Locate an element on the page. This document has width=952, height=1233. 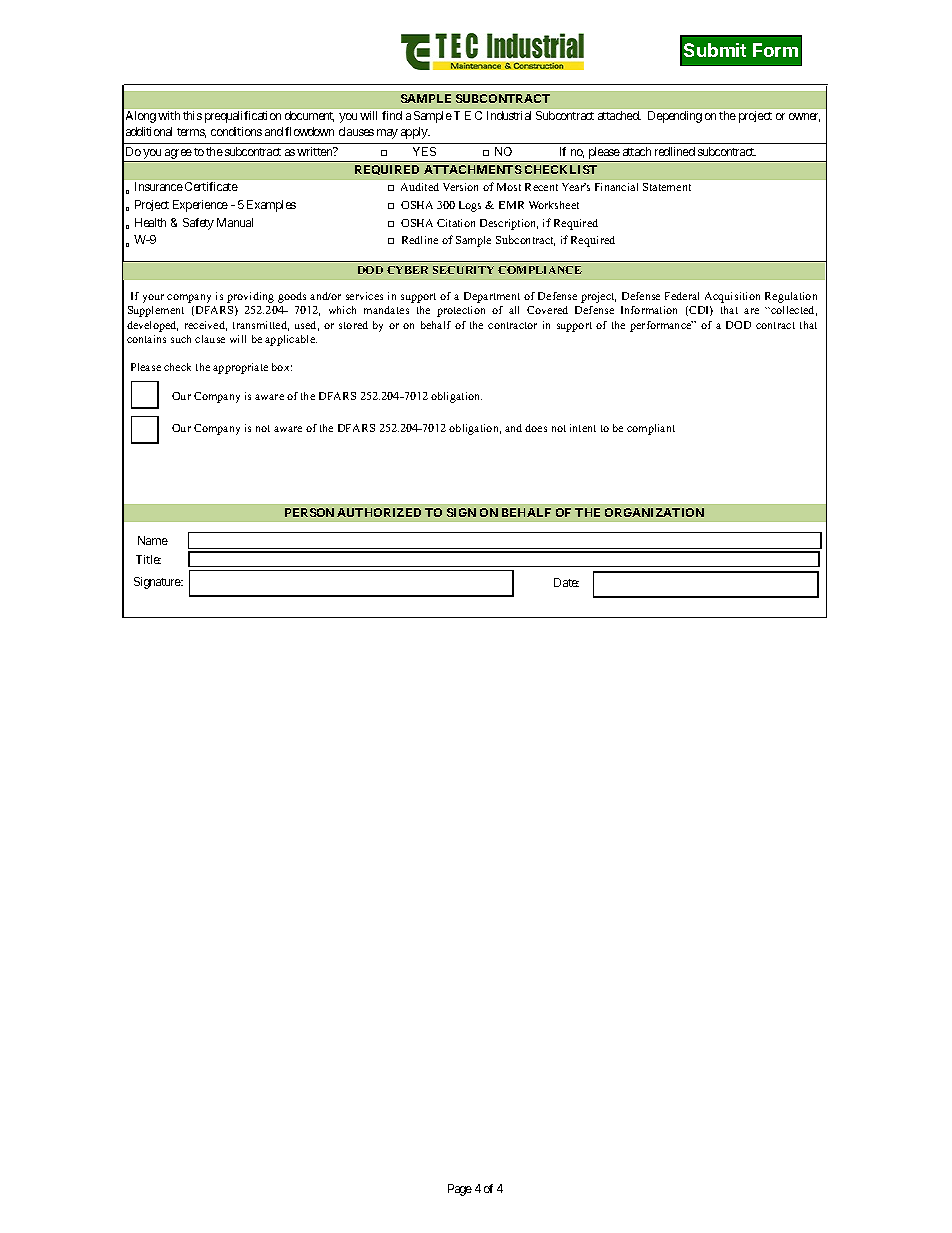
Name is located at coordinates (153, 540).
